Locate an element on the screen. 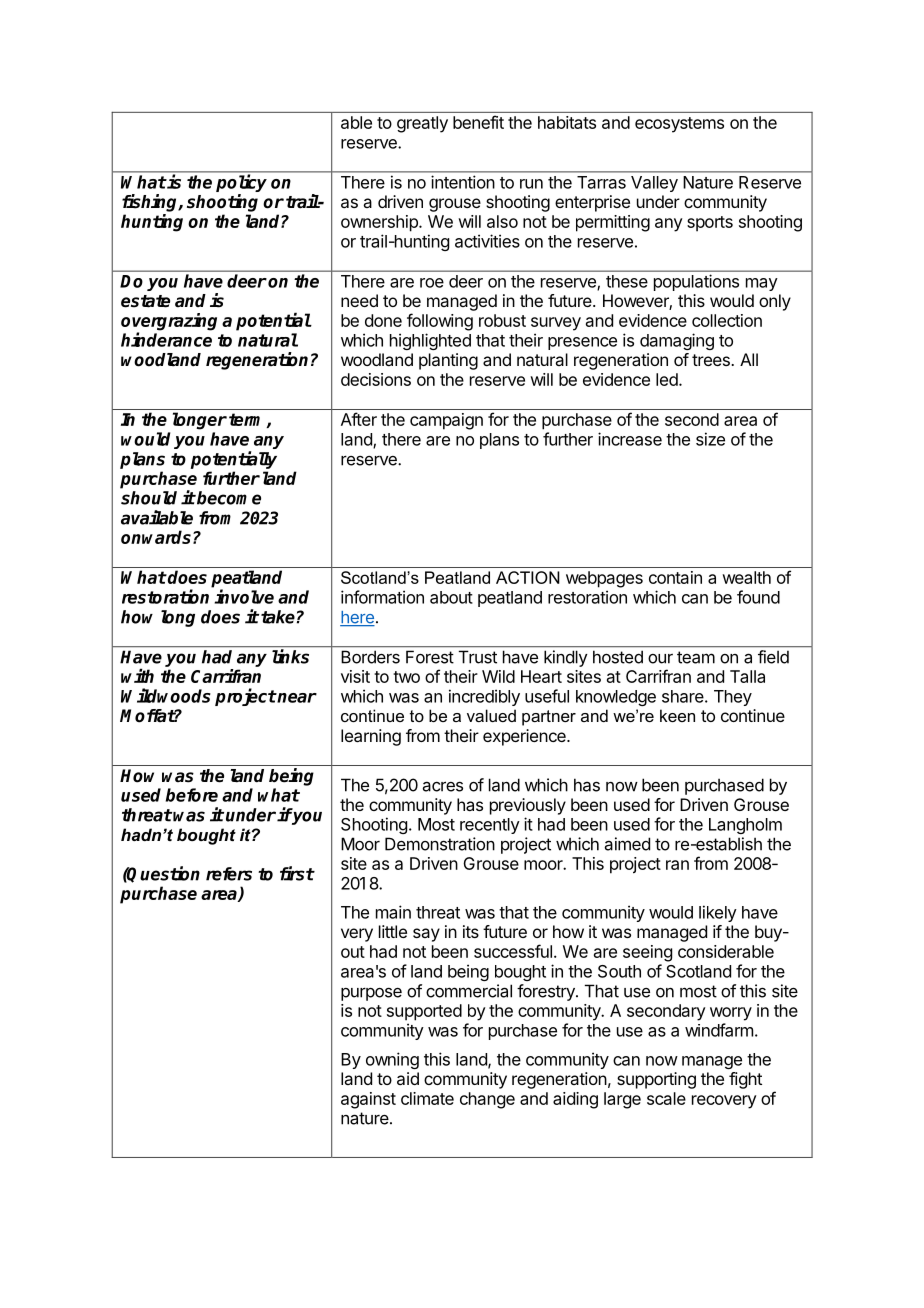 The width and height of the screenshot is (924, 1308). intention is located at coordinates (463, 182).
